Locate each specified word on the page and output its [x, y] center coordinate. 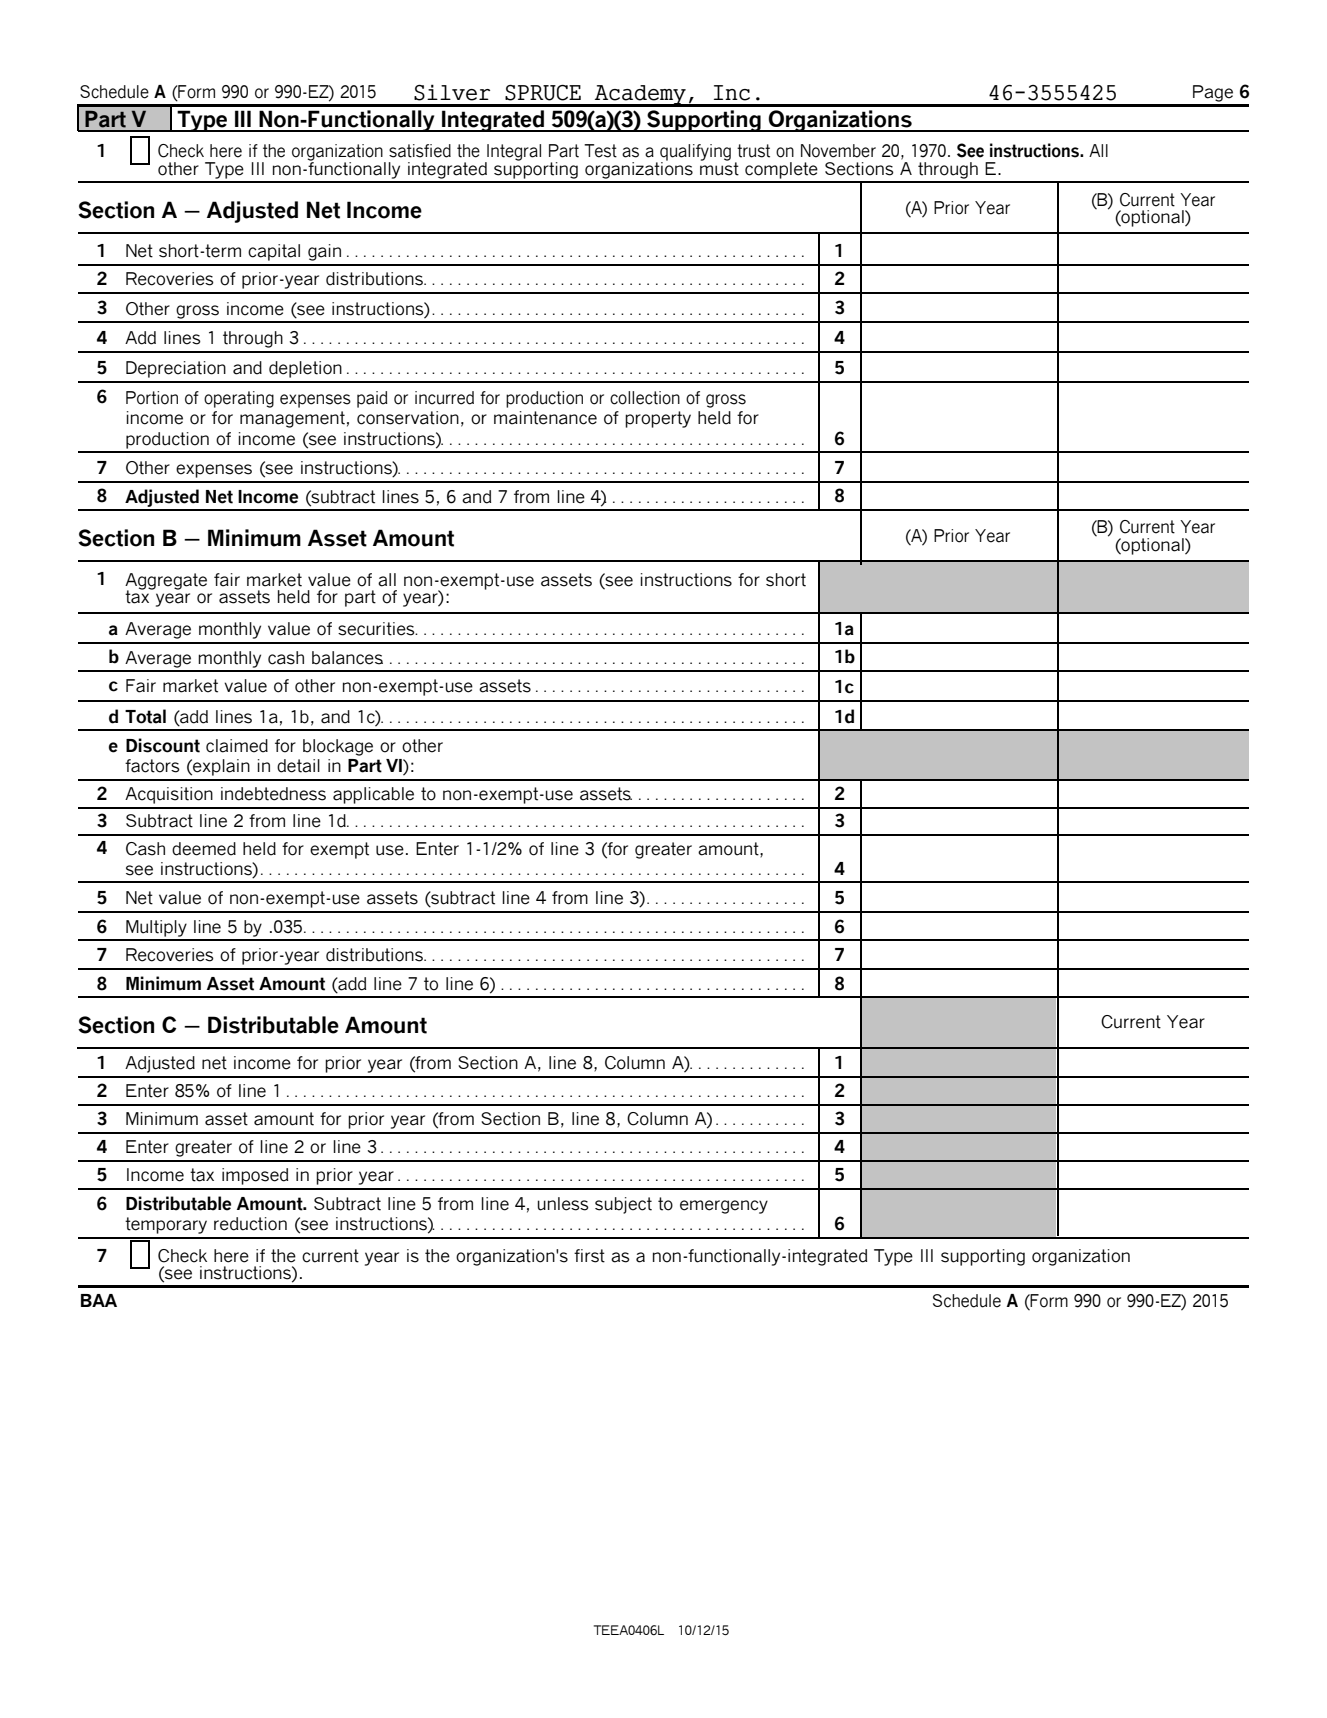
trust [753, 151]
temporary [166, 1225]
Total [145, 716]
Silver [452, 92]
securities [377, 629]
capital [274, 252]
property [658, 419]
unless [563, 1204]
